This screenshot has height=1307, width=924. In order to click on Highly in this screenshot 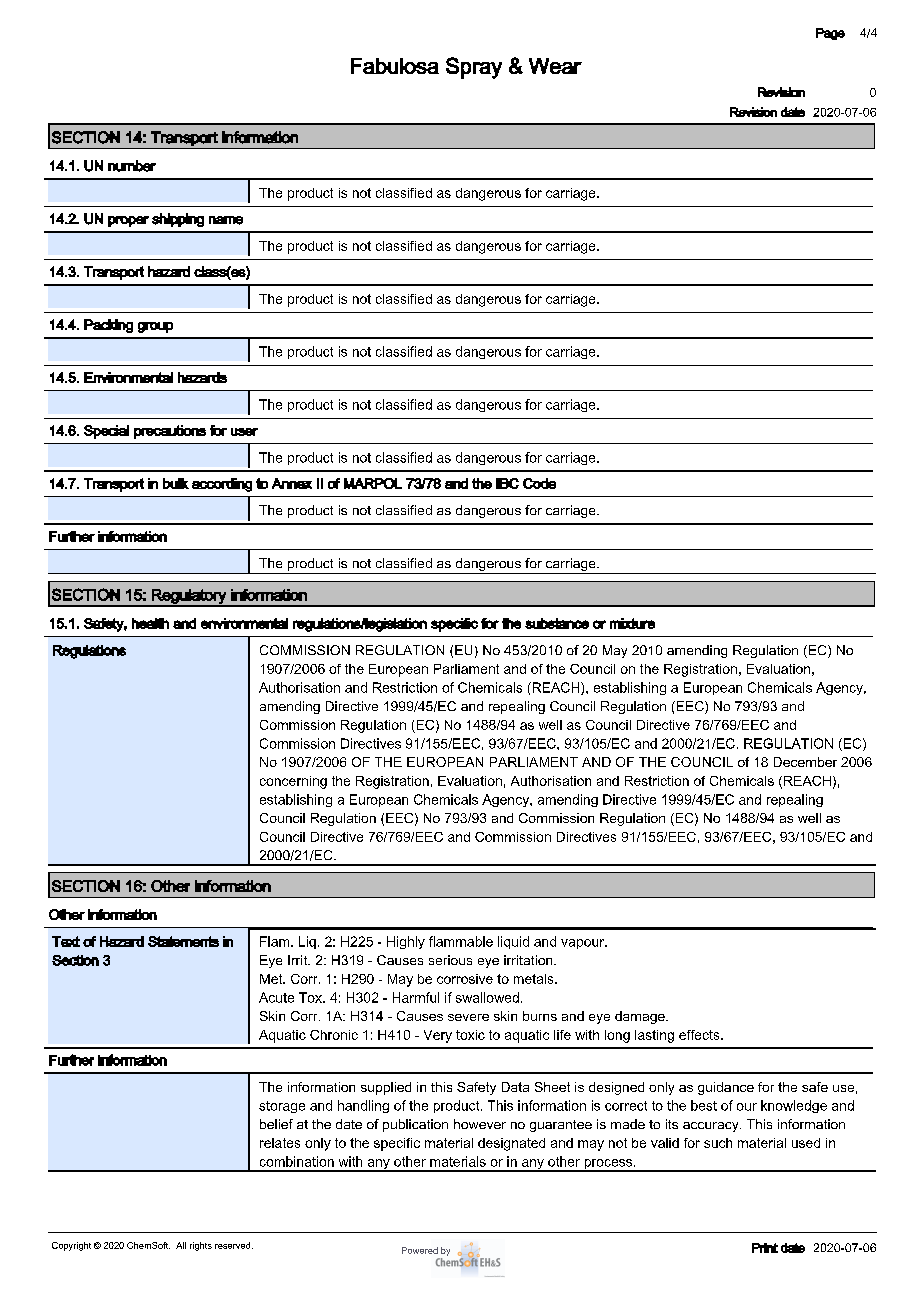, I will do `click(406, 942)`.
